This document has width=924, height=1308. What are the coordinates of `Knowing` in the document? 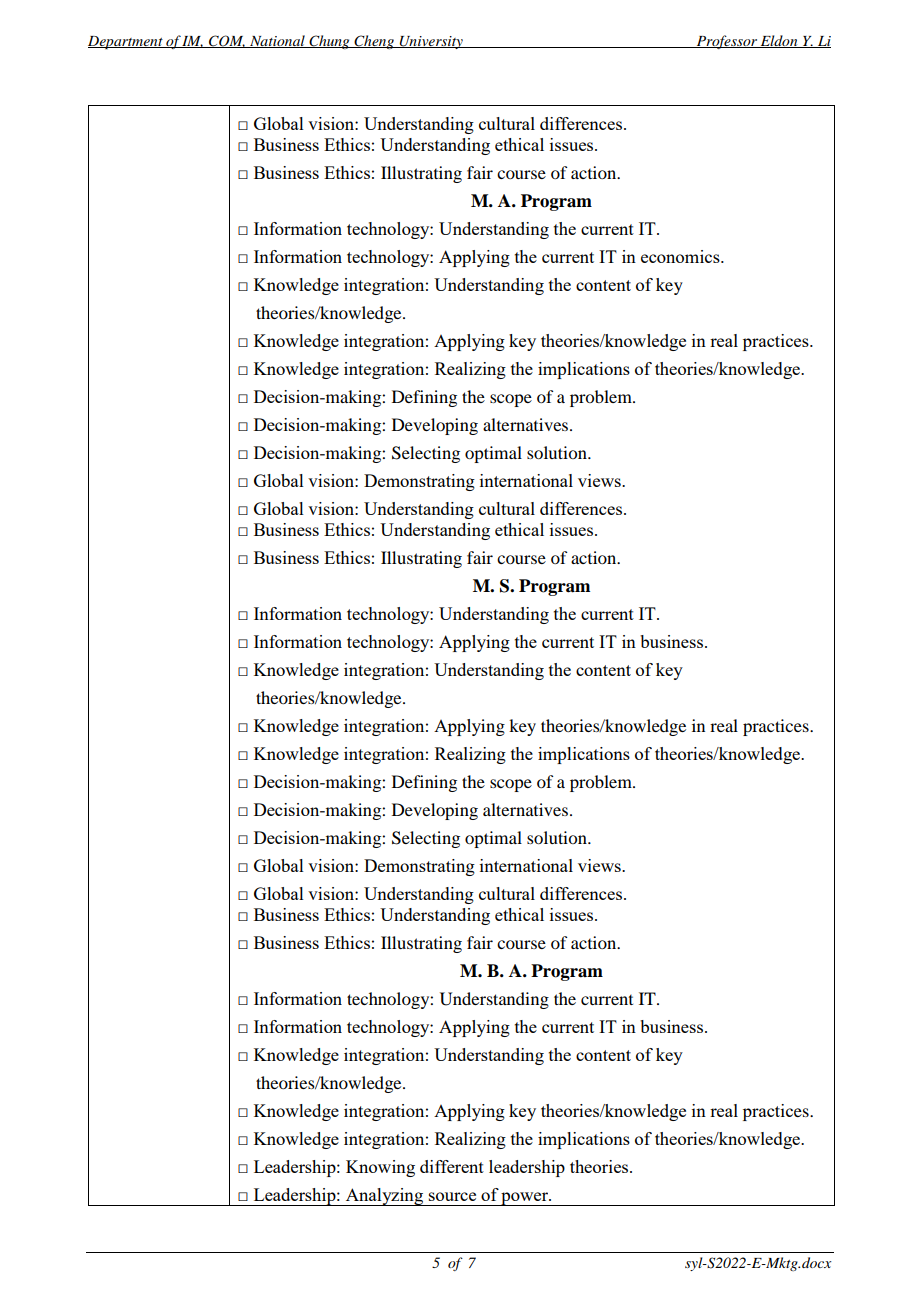 It's located at (380, 1168).
